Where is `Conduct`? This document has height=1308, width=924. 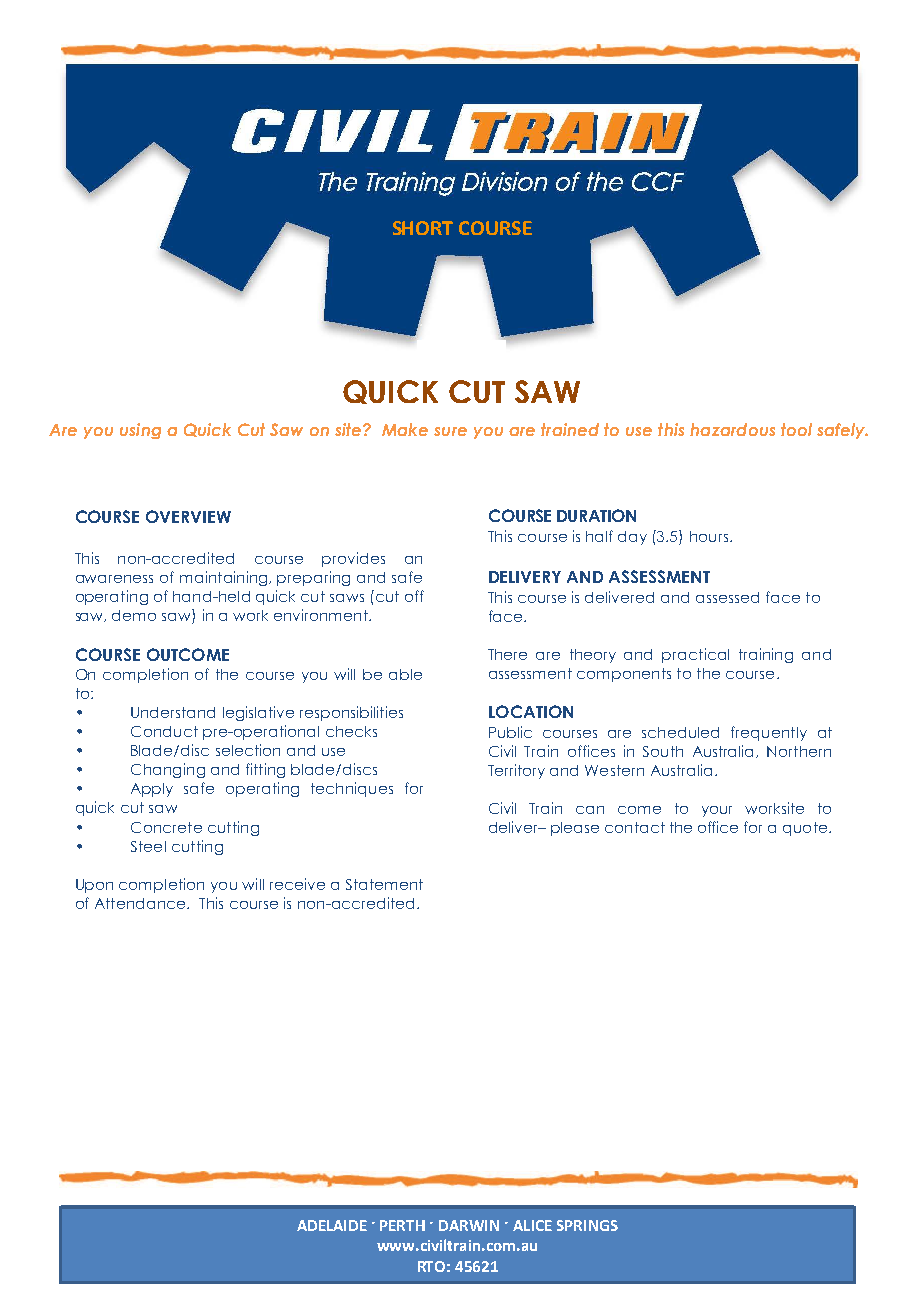
Conduct is located at coordinates (164, 731).
